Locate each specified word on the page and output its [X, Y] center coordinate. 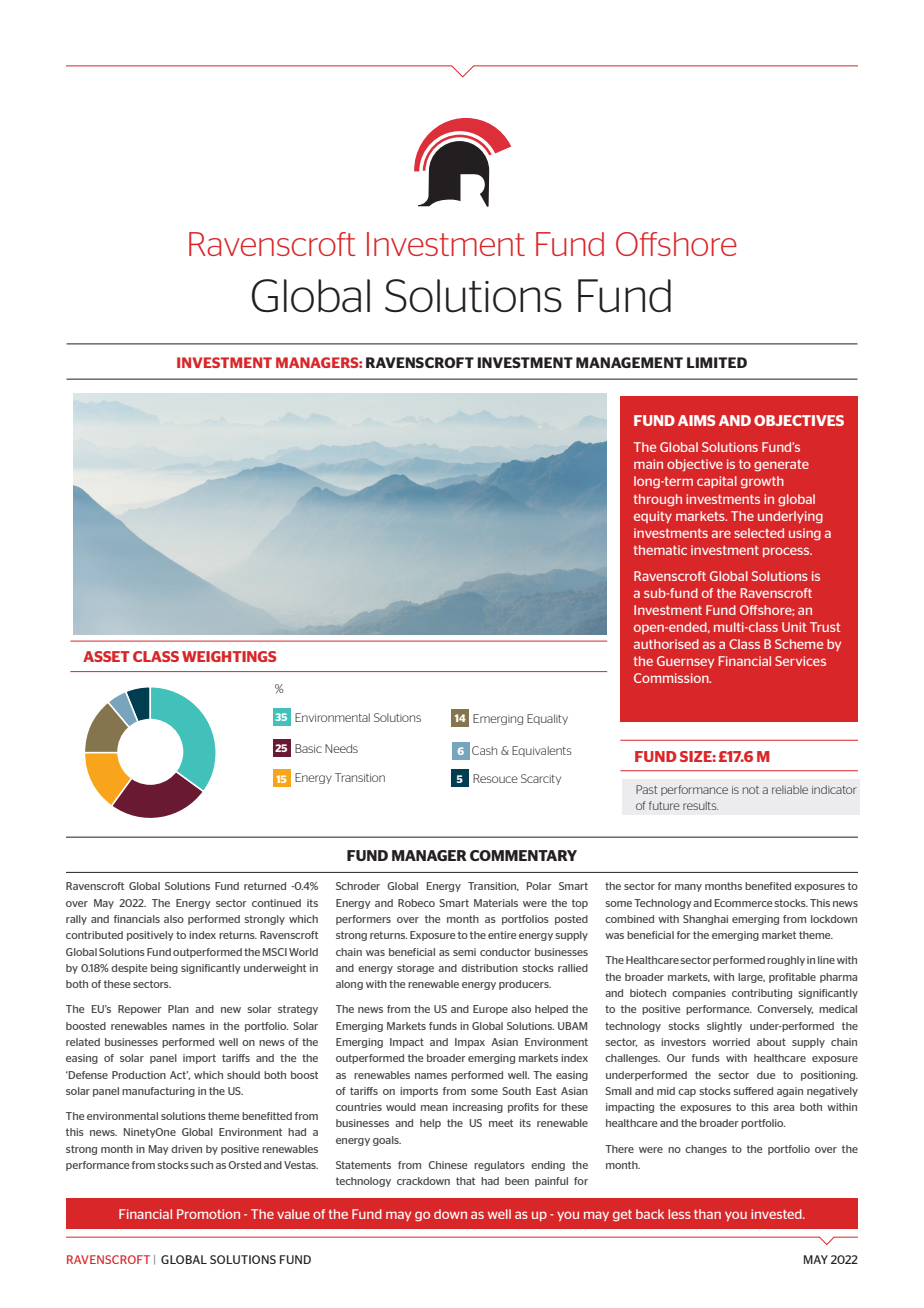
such [201, 1165]
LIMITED [717, 362]
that [465, 1181]
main [648, 464]
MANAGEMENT [629, 362]
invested [777, 1214]
